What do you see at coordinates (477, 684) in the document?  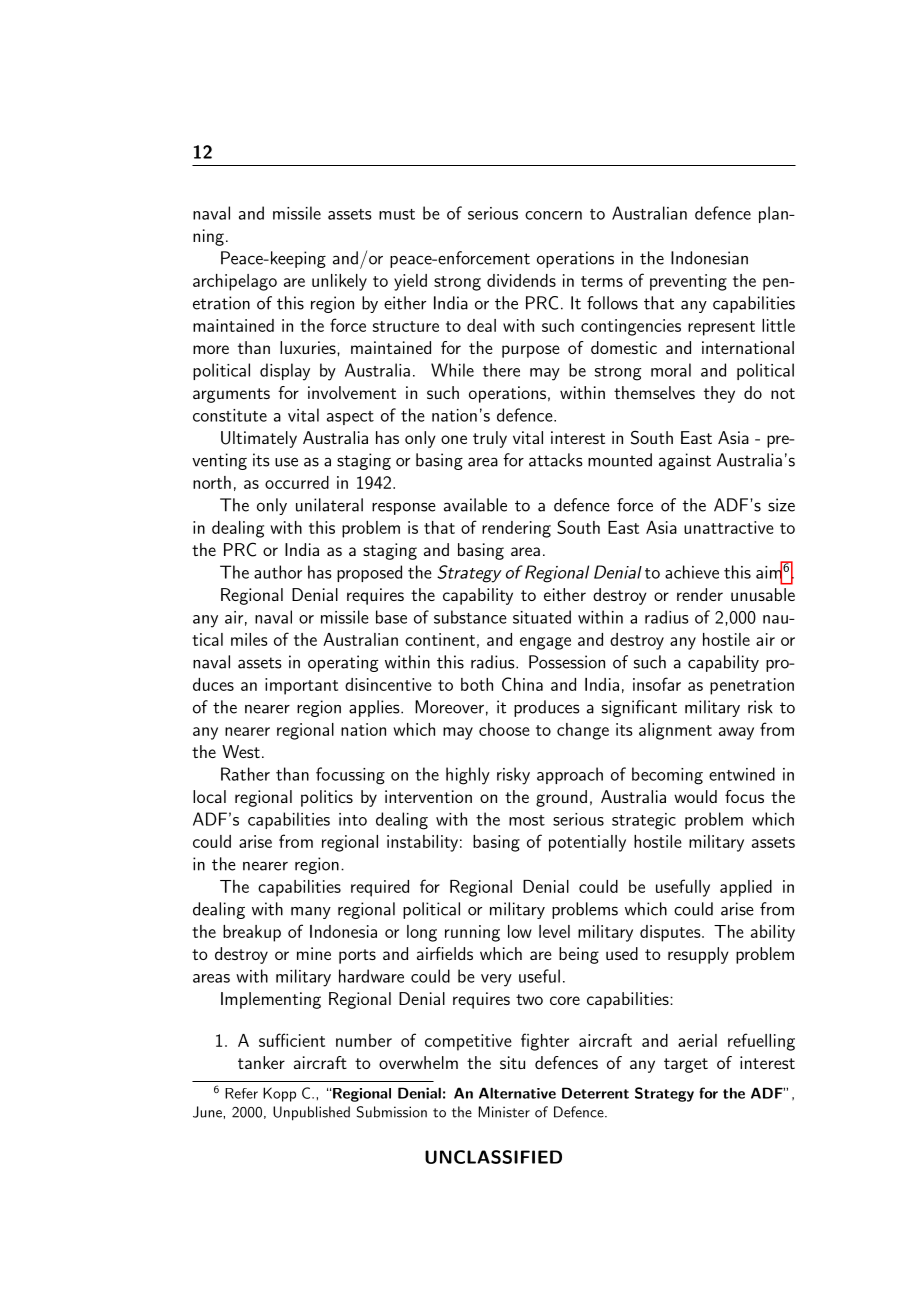 I see `both` at bounding box center [477, 684].
